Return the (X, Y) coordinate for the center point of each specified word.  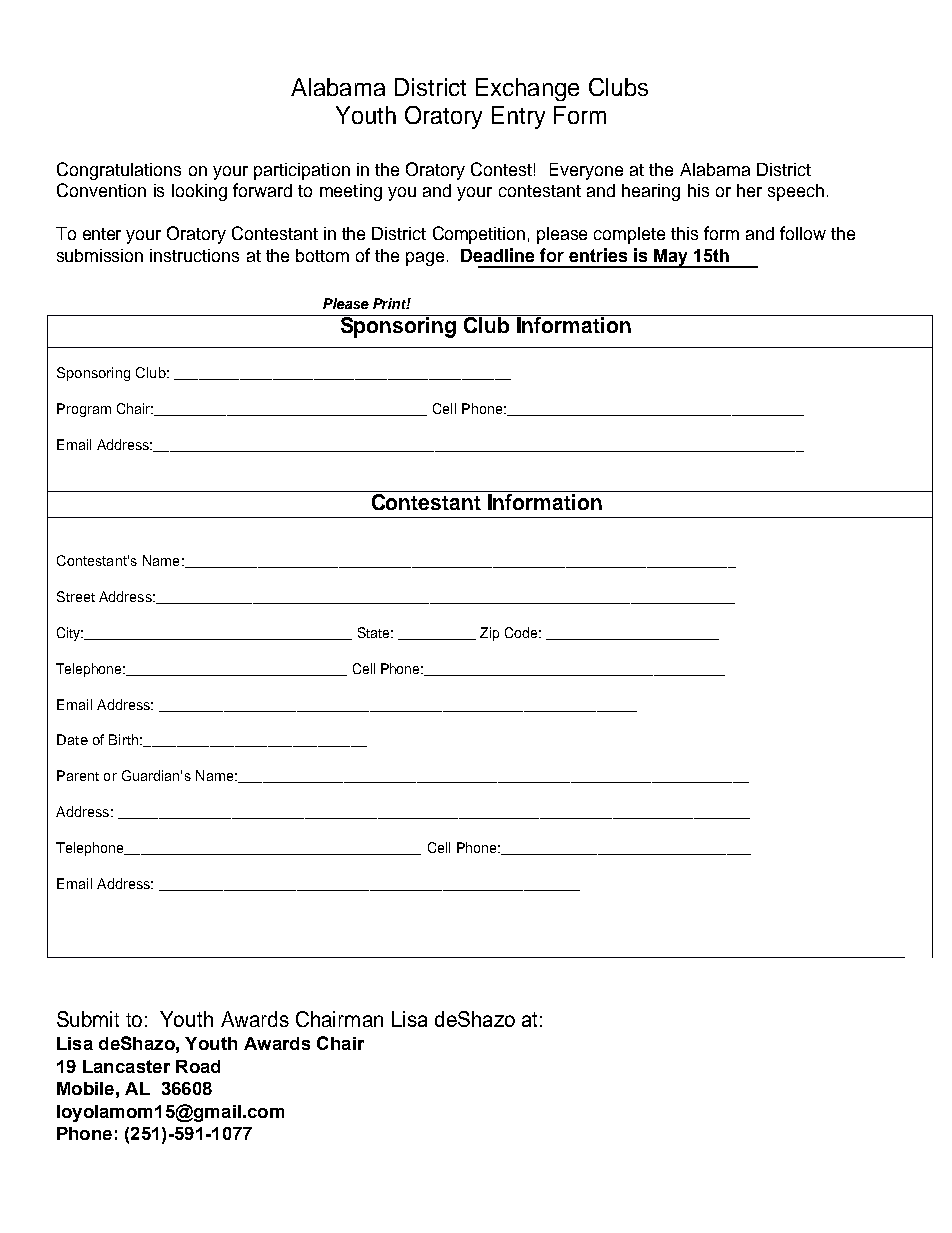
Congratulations (119, 171)
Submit (88, 1019)
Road (198, 1066)
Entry (518, 117)
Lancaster (126, 1066)
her (749, 190)
